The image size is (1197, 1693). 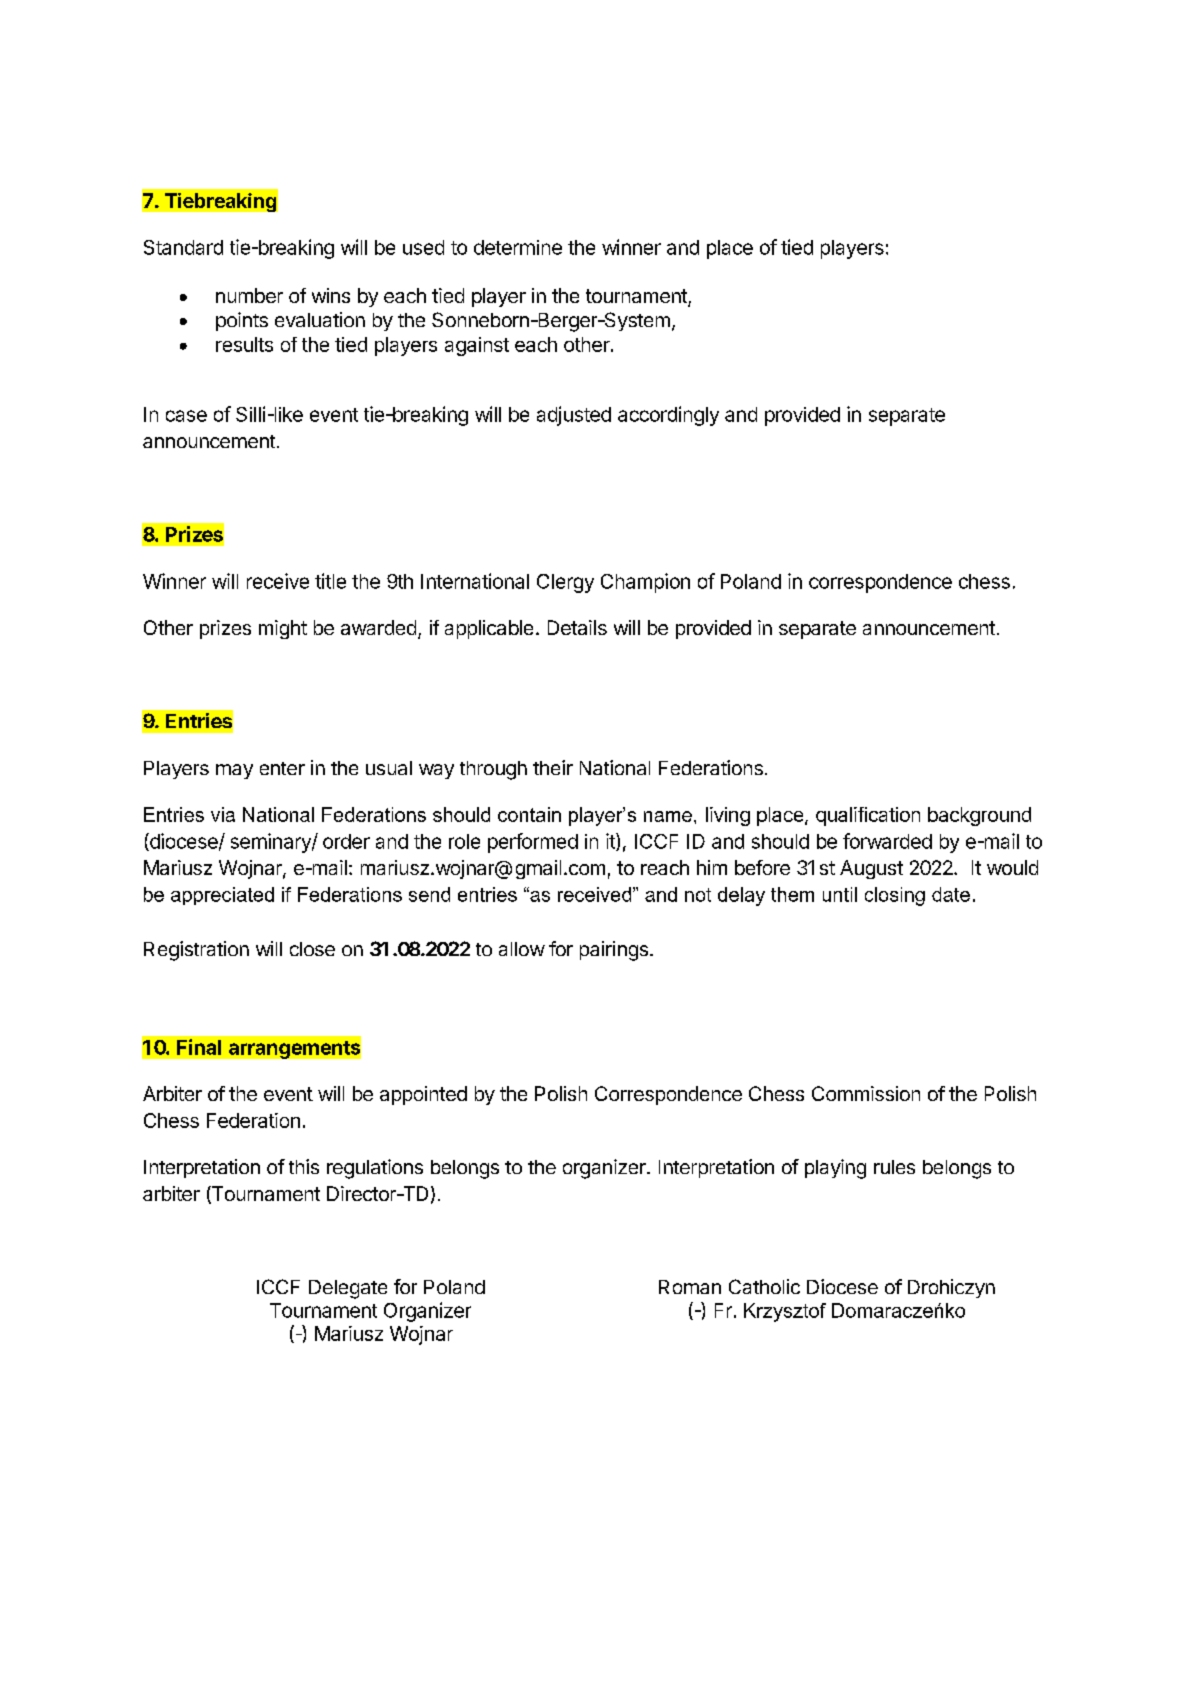 I want to click on accordingly, so click(x=668, y=416).
